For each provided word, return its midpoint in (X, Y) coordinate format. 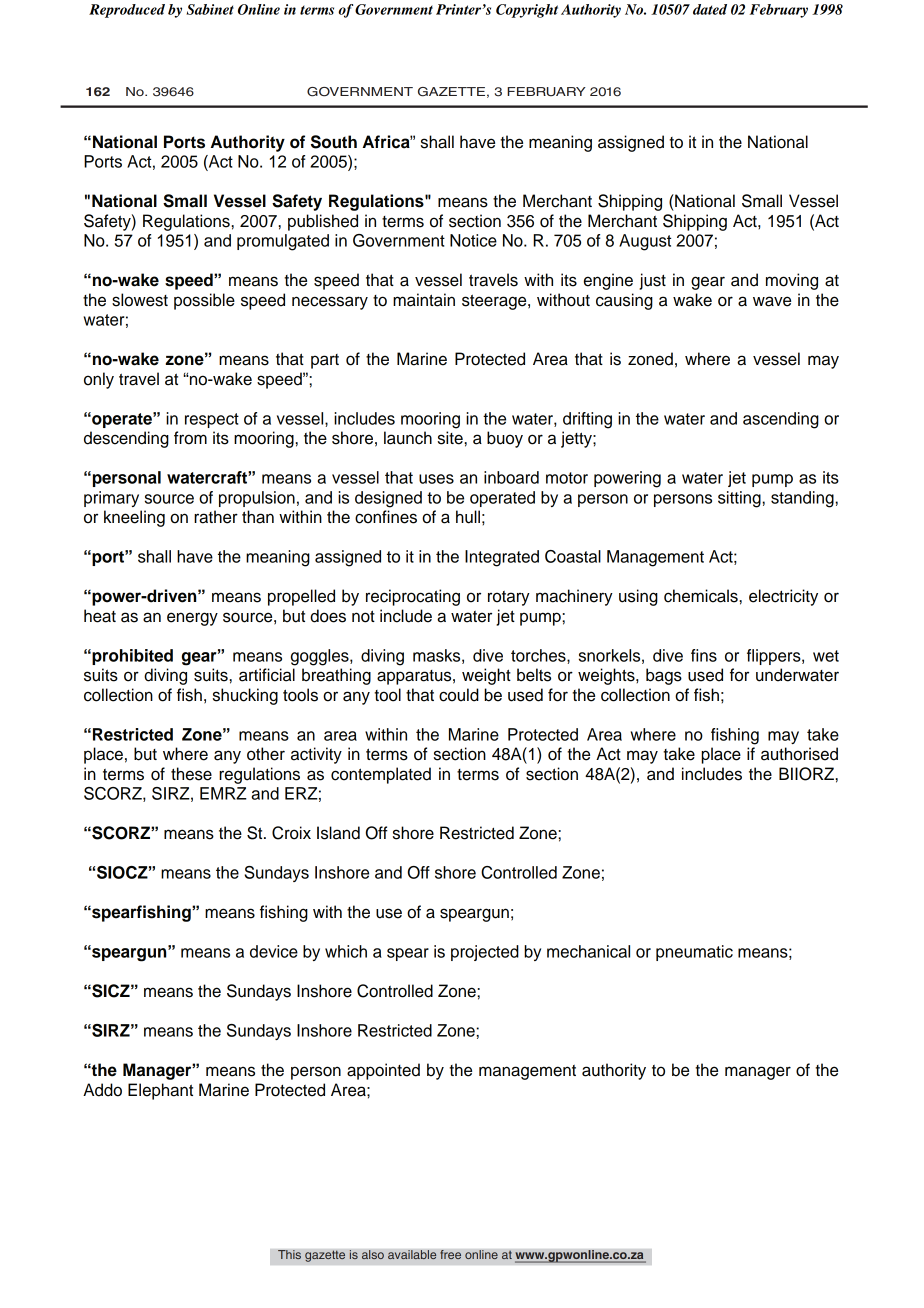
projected (485, 953)
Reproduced (127, 11)
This (289, 1255)
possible (204, 301)
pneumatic (694, 953)
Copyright (527, 11)
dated (710, 9)
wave (772, 301)
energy (192, 619)
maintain (424, 300)
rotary (509, 598)
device (274, 951)
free (450, 1255)
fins (704, 655)
